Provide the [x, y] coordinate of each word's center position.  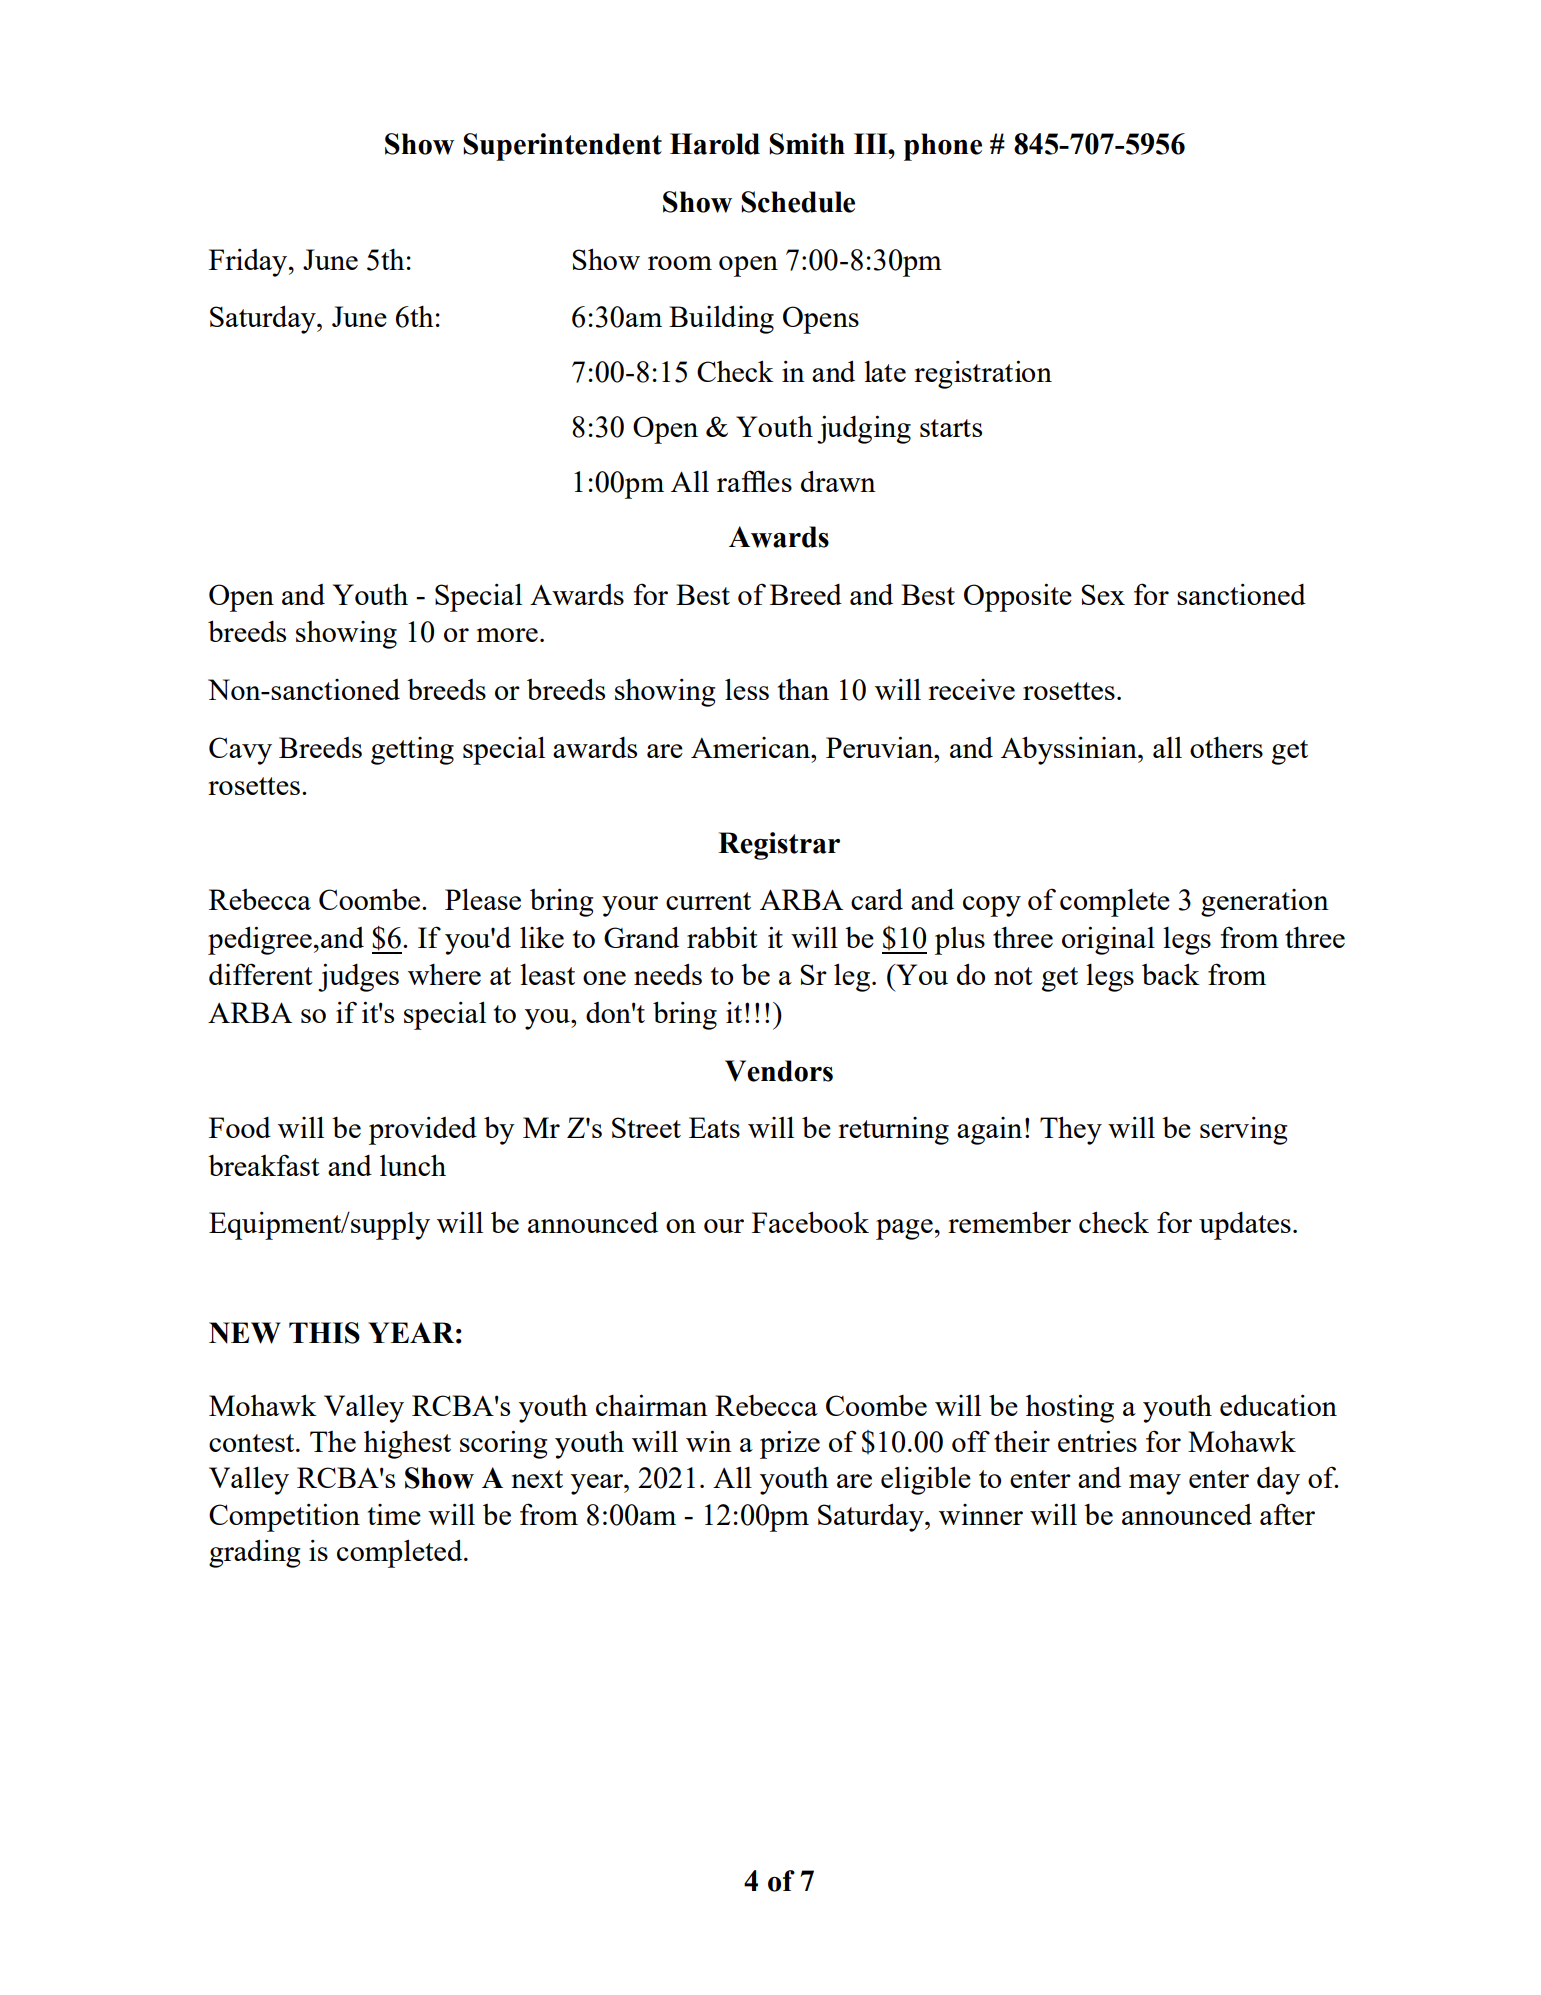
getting [412, 751]
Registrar [779, 846]
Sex [1103, 594]
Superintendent [562, 147]
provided [423, 1130]
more [507, 635]
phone [943, 147]
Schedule [798, 202]
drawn [838, 481]
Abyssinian [1070, 750]
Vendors [779, 1071]
